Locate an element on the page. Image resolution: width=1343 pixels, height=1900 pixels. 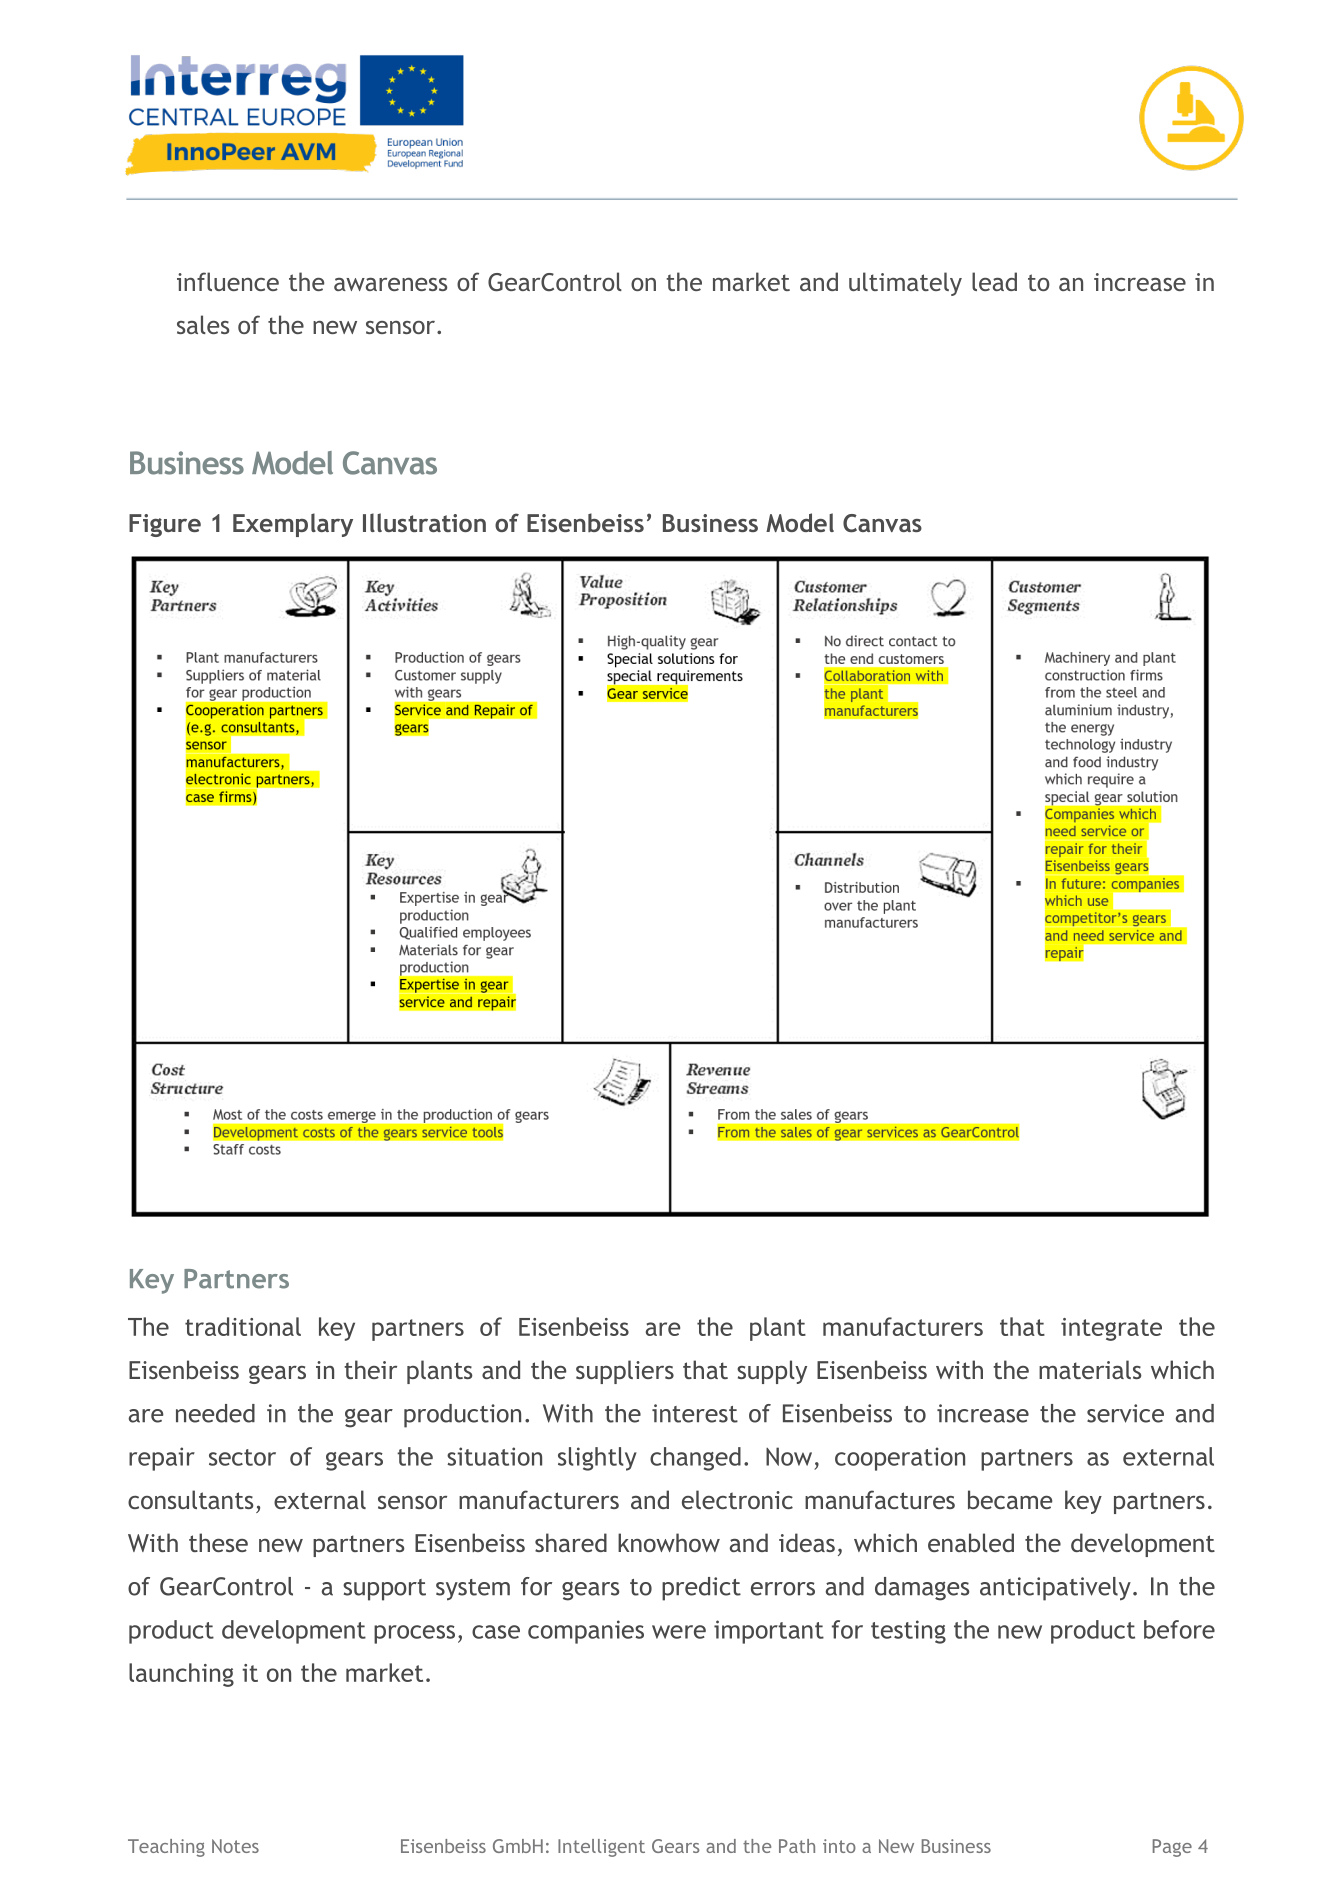
traditional is located at coordinates (243, 1326).
